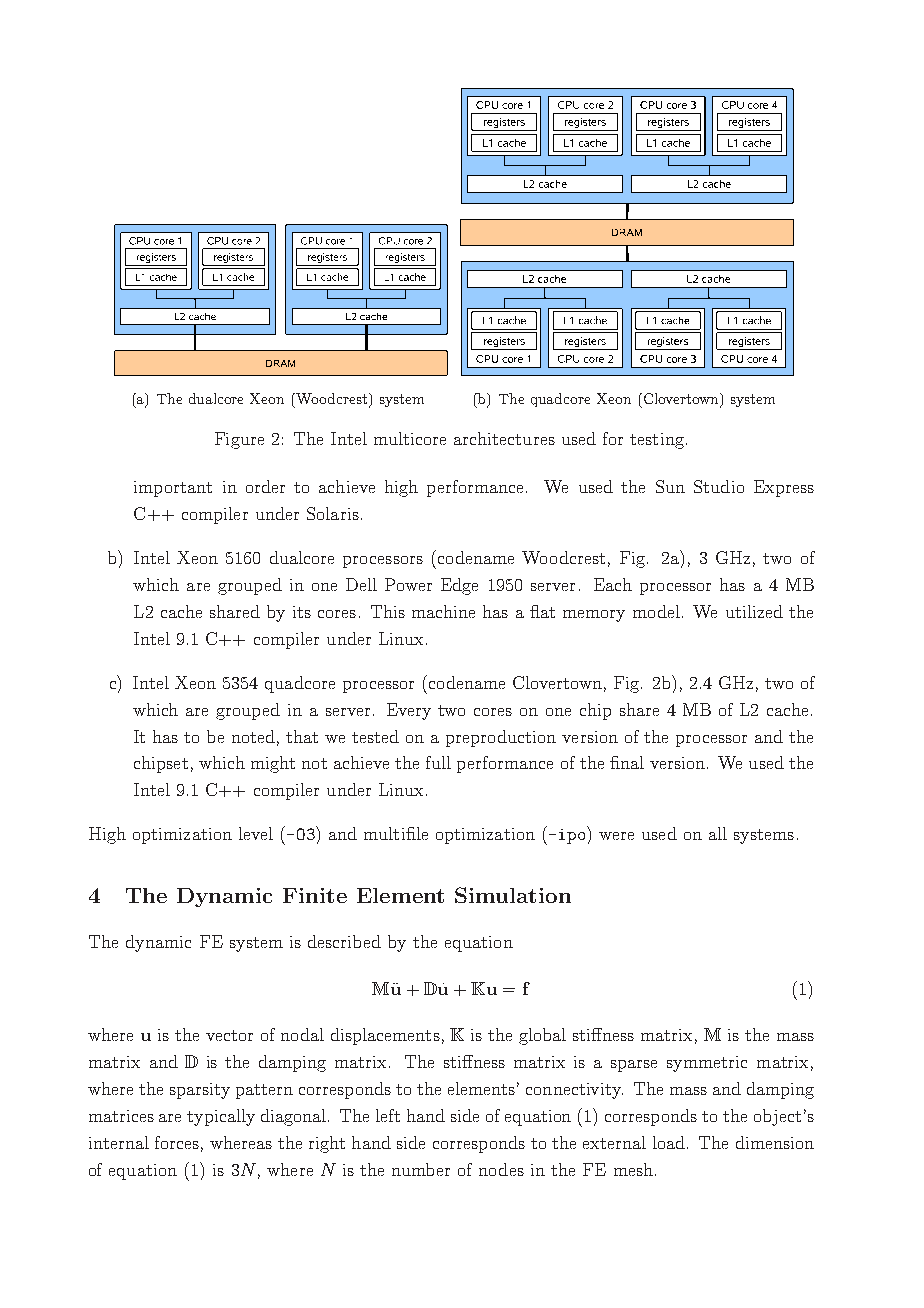 The image size is (924, 1308). Describe the element at coordinates (656, 611) in the page. I see `model` at that location.
